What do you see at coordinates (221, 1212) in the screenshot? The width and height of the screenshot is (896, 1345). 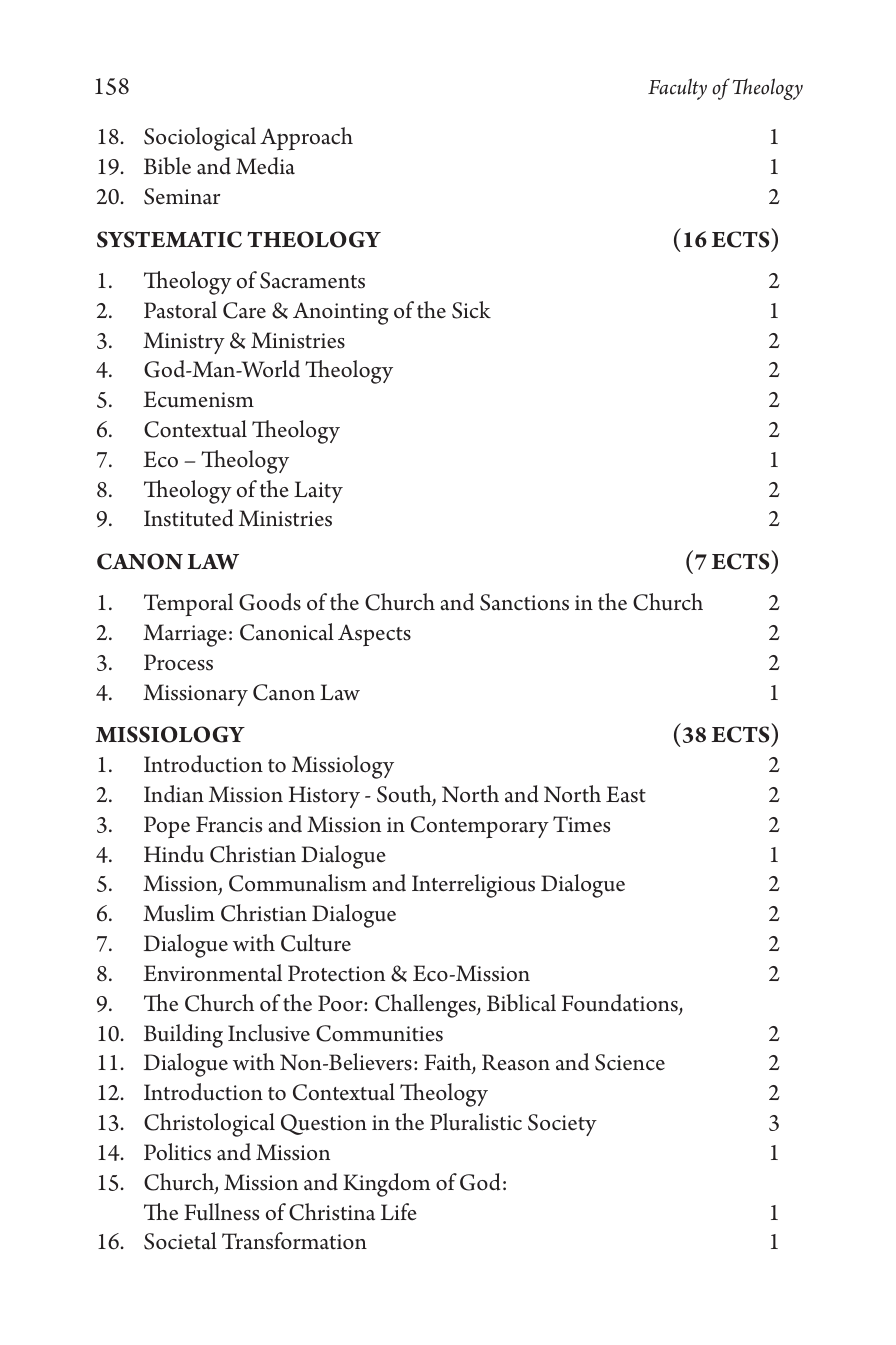 I see `Fullness` at bounding box center [221, 1212].
